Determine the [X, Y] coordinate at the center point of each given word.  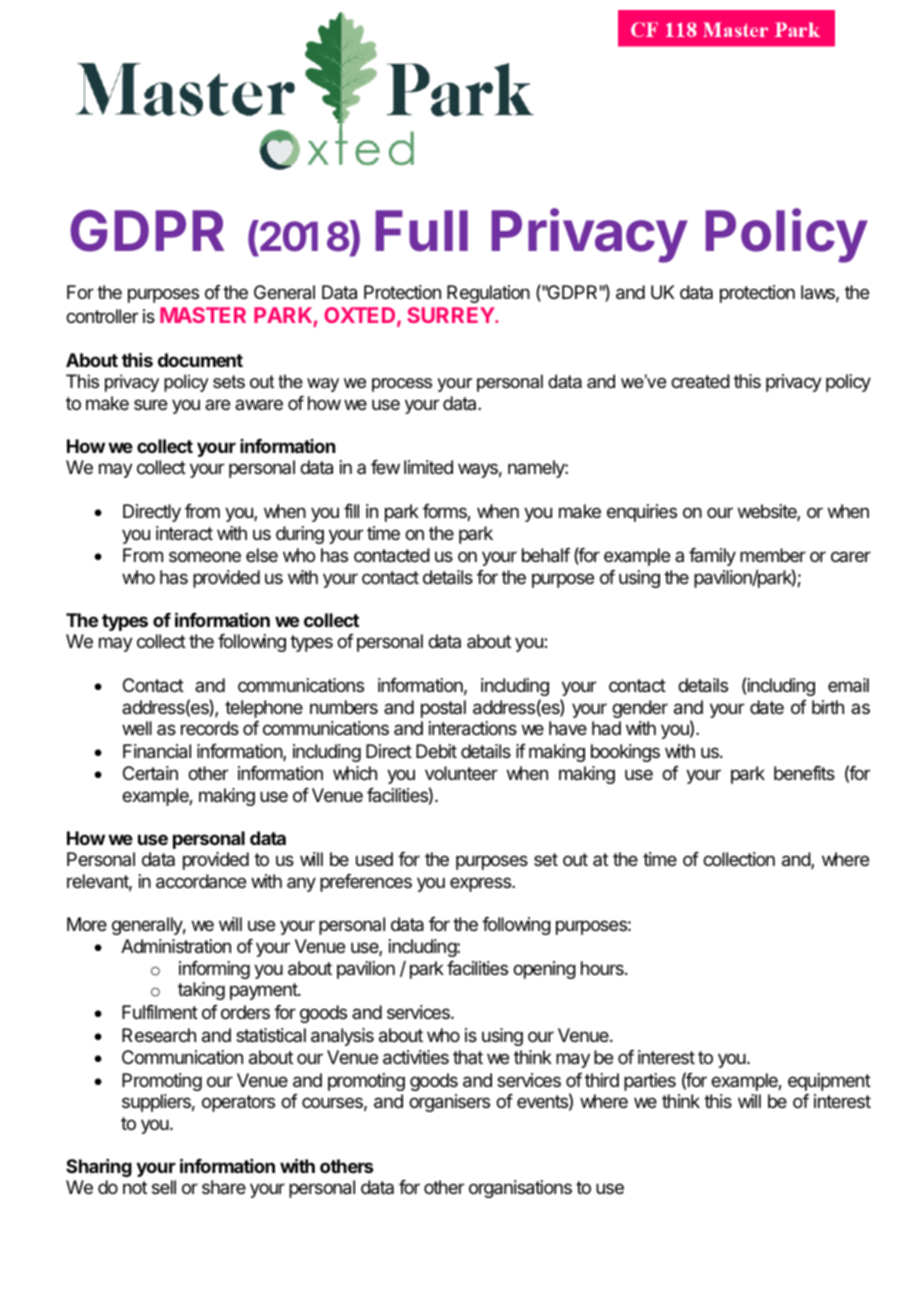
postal [443, 709]
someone [205, 556]
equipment [829, 1082]
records [210, 728]
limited [428, 467]
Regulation [488, 294]
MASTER [203, 315]
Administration [176, 946]
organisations [520, 1189]
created [700, 381]
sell [164, 1187]
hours [603, 968]
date [767, 707]
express [481, 884]
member [773, 555]
